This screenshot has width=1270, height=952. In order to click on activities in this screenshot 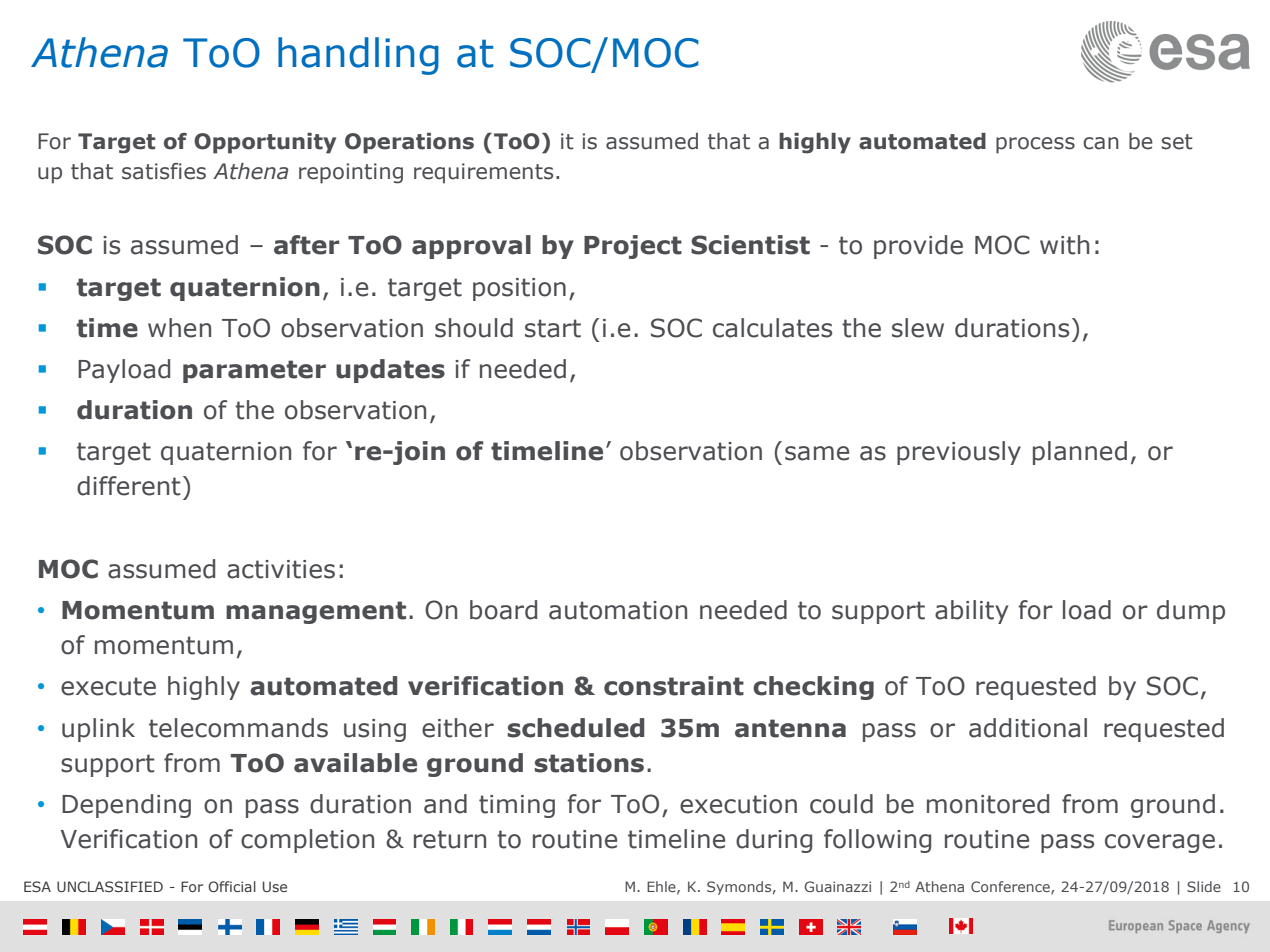, I will do `click(281, 569)`.
